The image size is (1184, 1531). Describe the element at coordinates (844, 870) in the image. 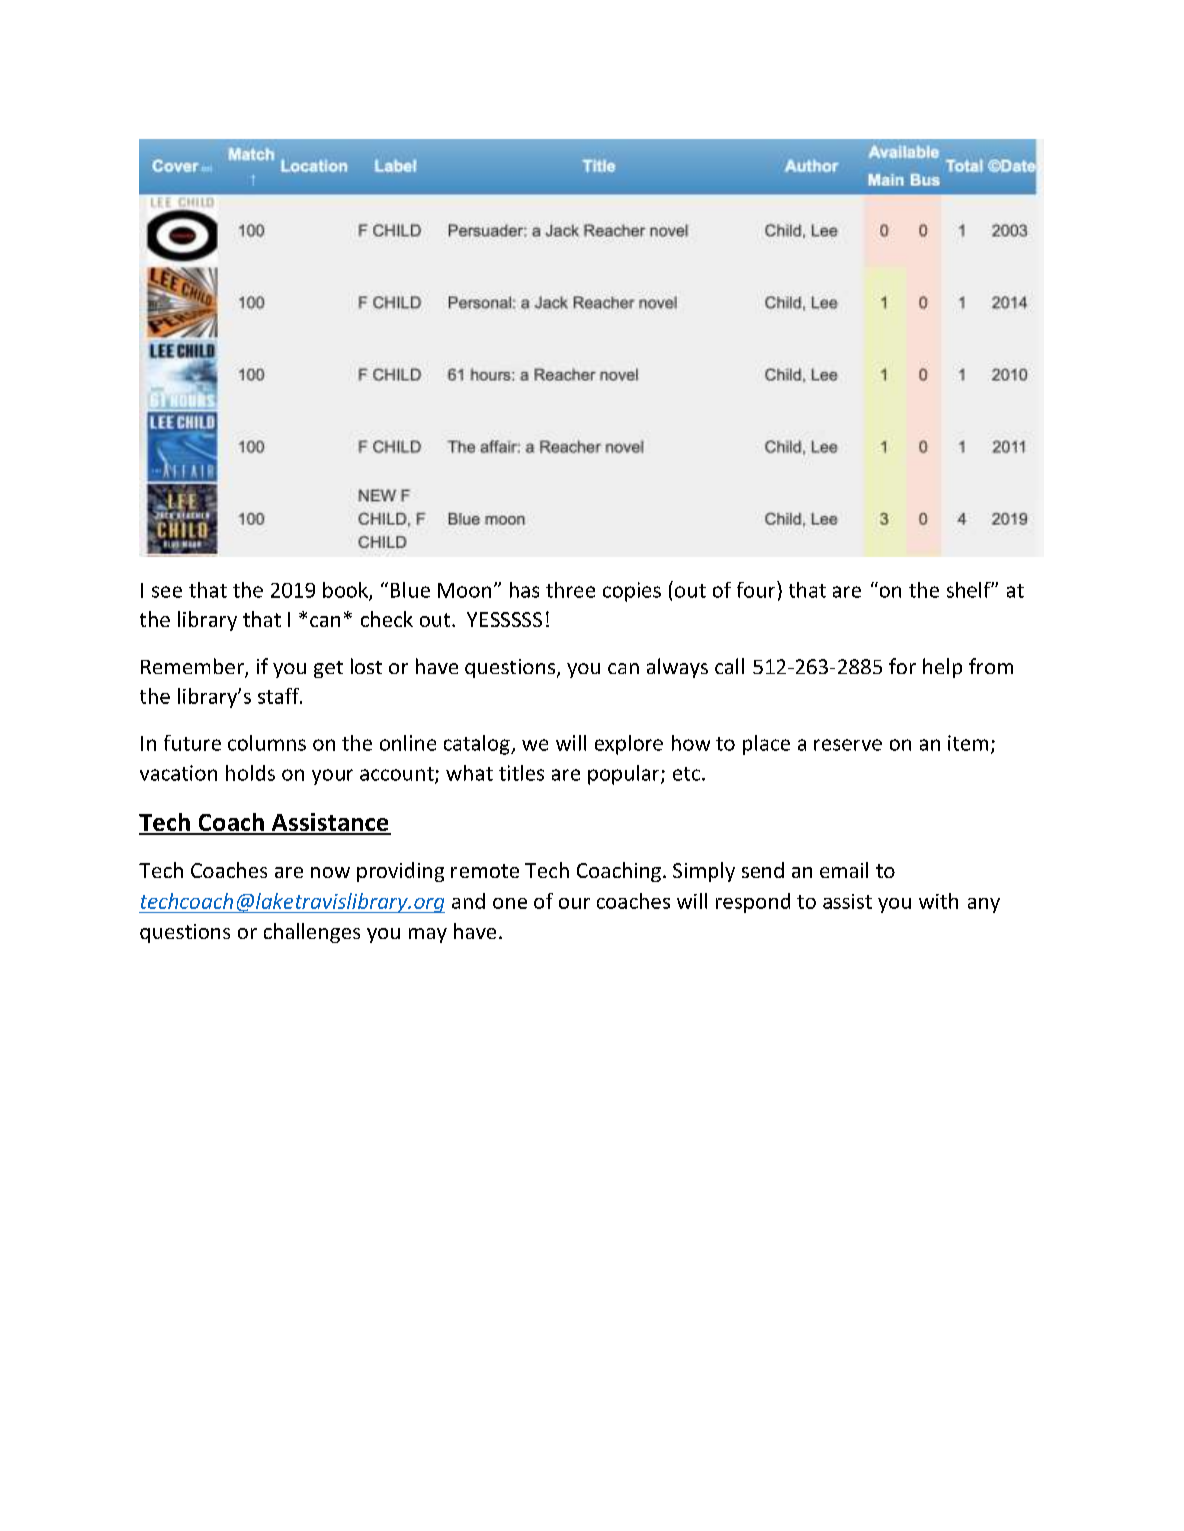

I see `email` at that location.
